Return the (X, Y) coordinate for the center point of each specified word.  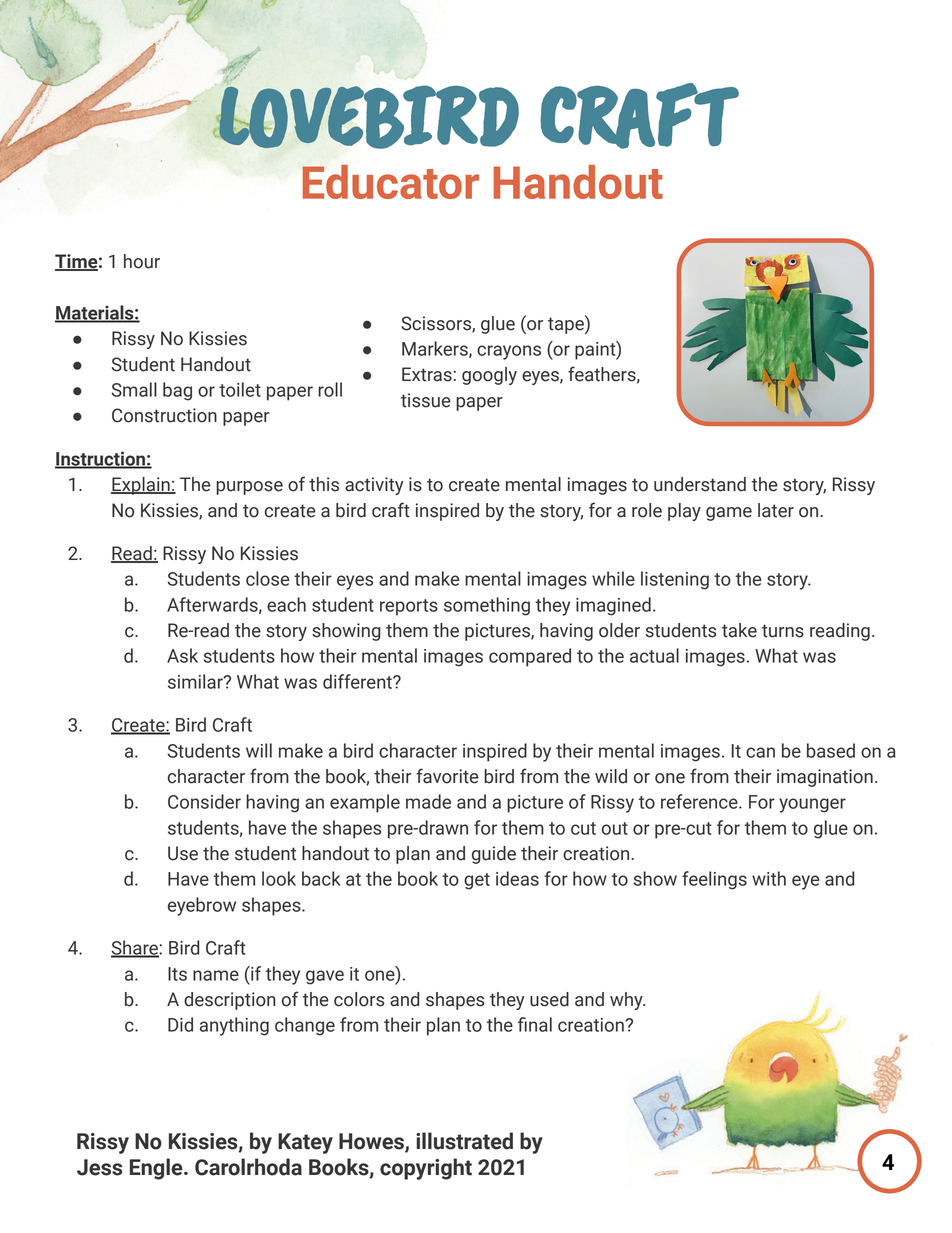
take (739, 630)
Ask (182, 655)
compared (530, 657)
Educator (390, 182)
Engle (157, 1169)
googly (489, 376)
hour (142, 261)
